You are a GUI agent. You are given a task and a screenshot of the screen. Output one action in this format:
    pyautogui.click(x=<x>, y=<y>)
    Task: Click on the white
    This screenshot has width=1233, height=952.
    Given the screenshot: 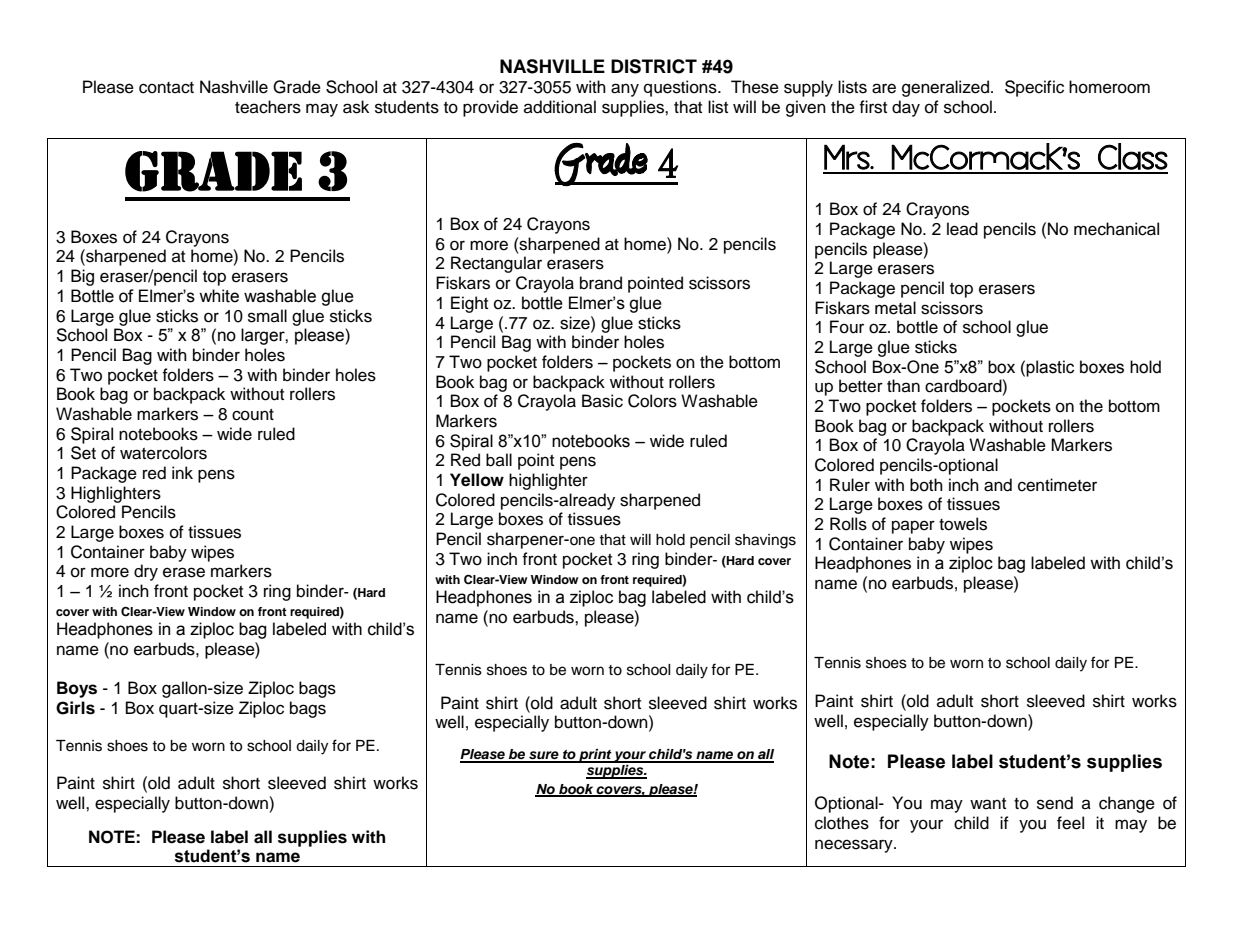 What is the action you would take?
    pyautogui.click(x=219, y=296)
